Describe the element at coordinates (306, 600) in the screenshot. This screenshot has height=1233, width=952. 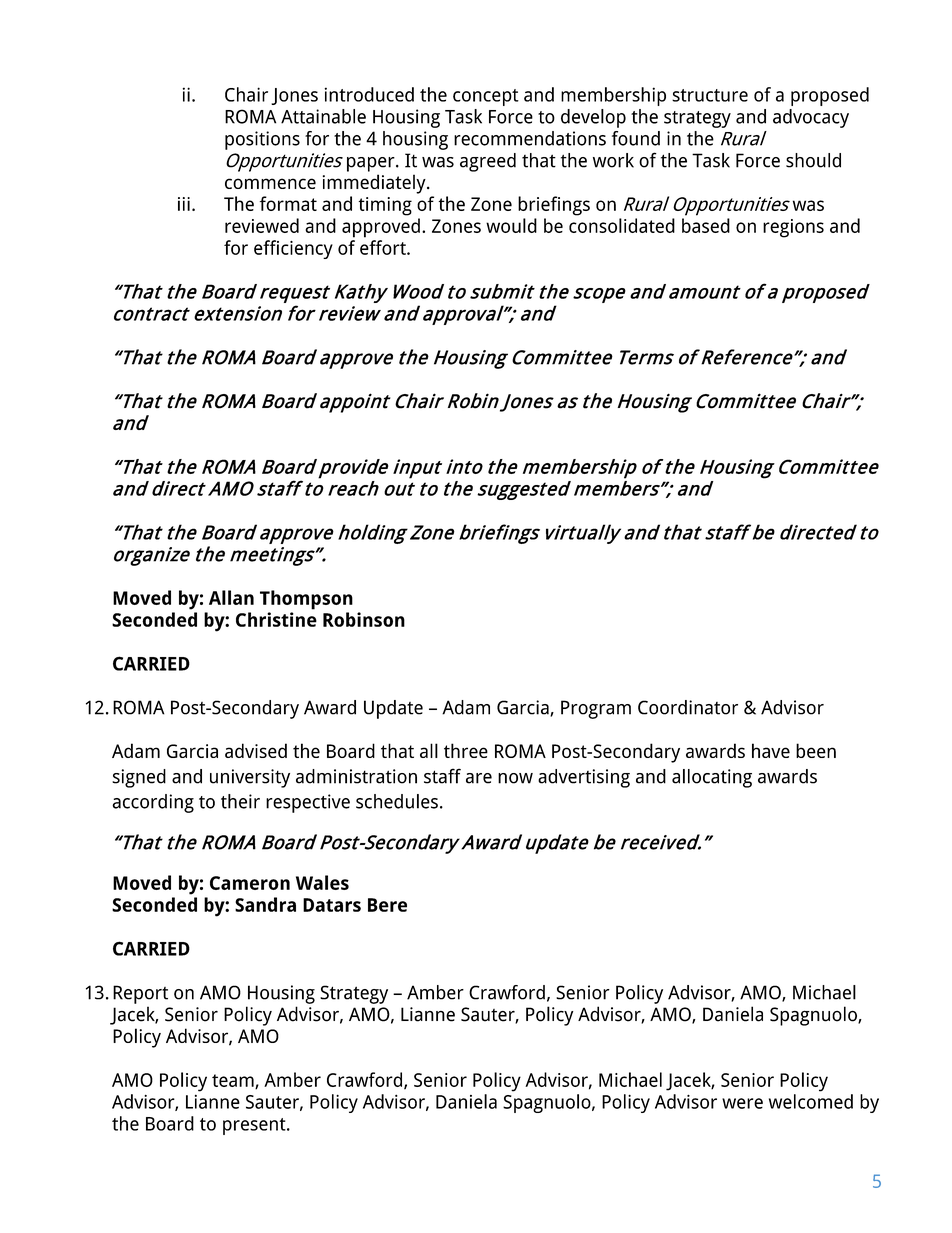
I see `Thompson` at that location.
